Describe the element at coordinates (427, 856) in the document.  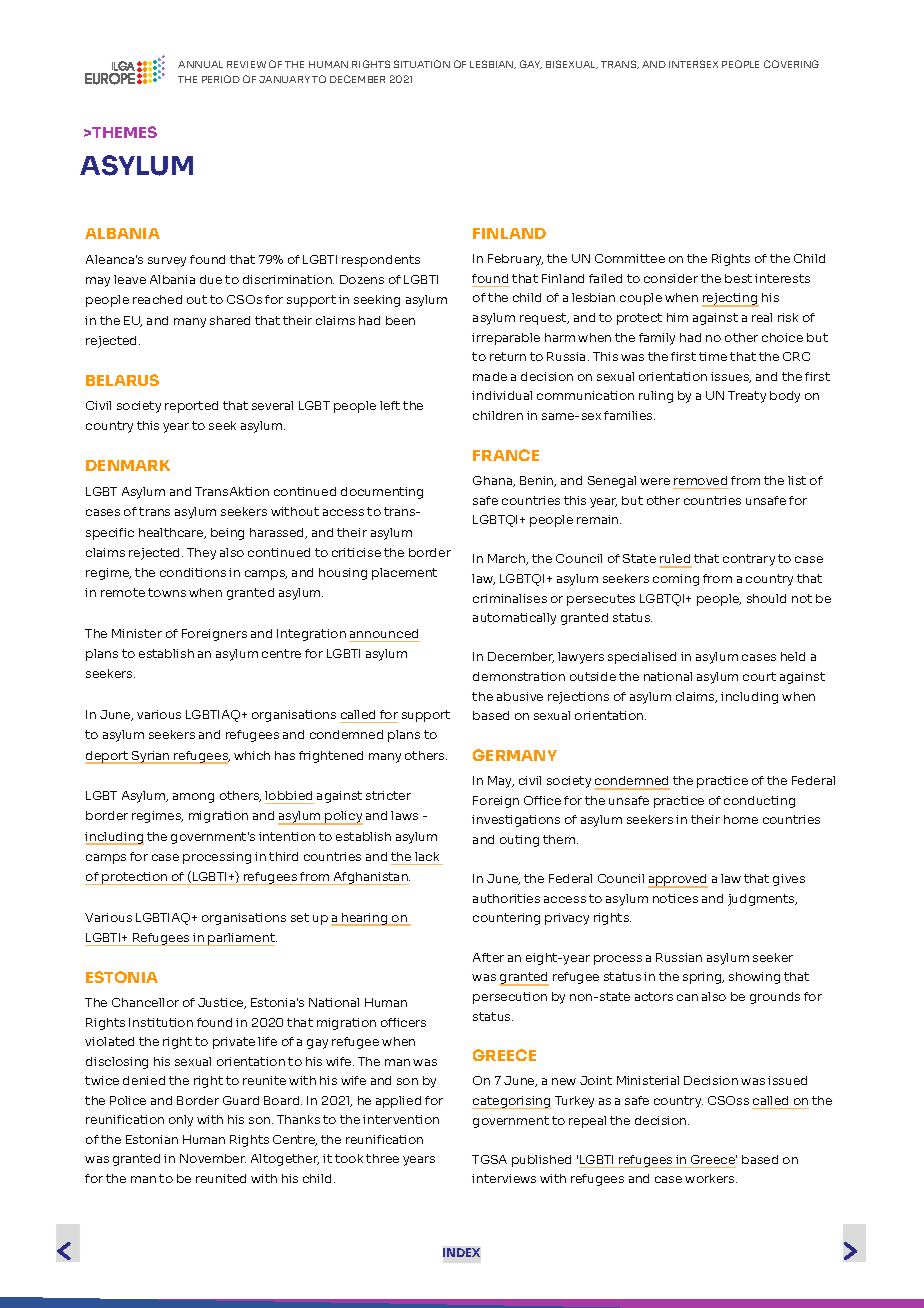
I see `lack` at that location.
